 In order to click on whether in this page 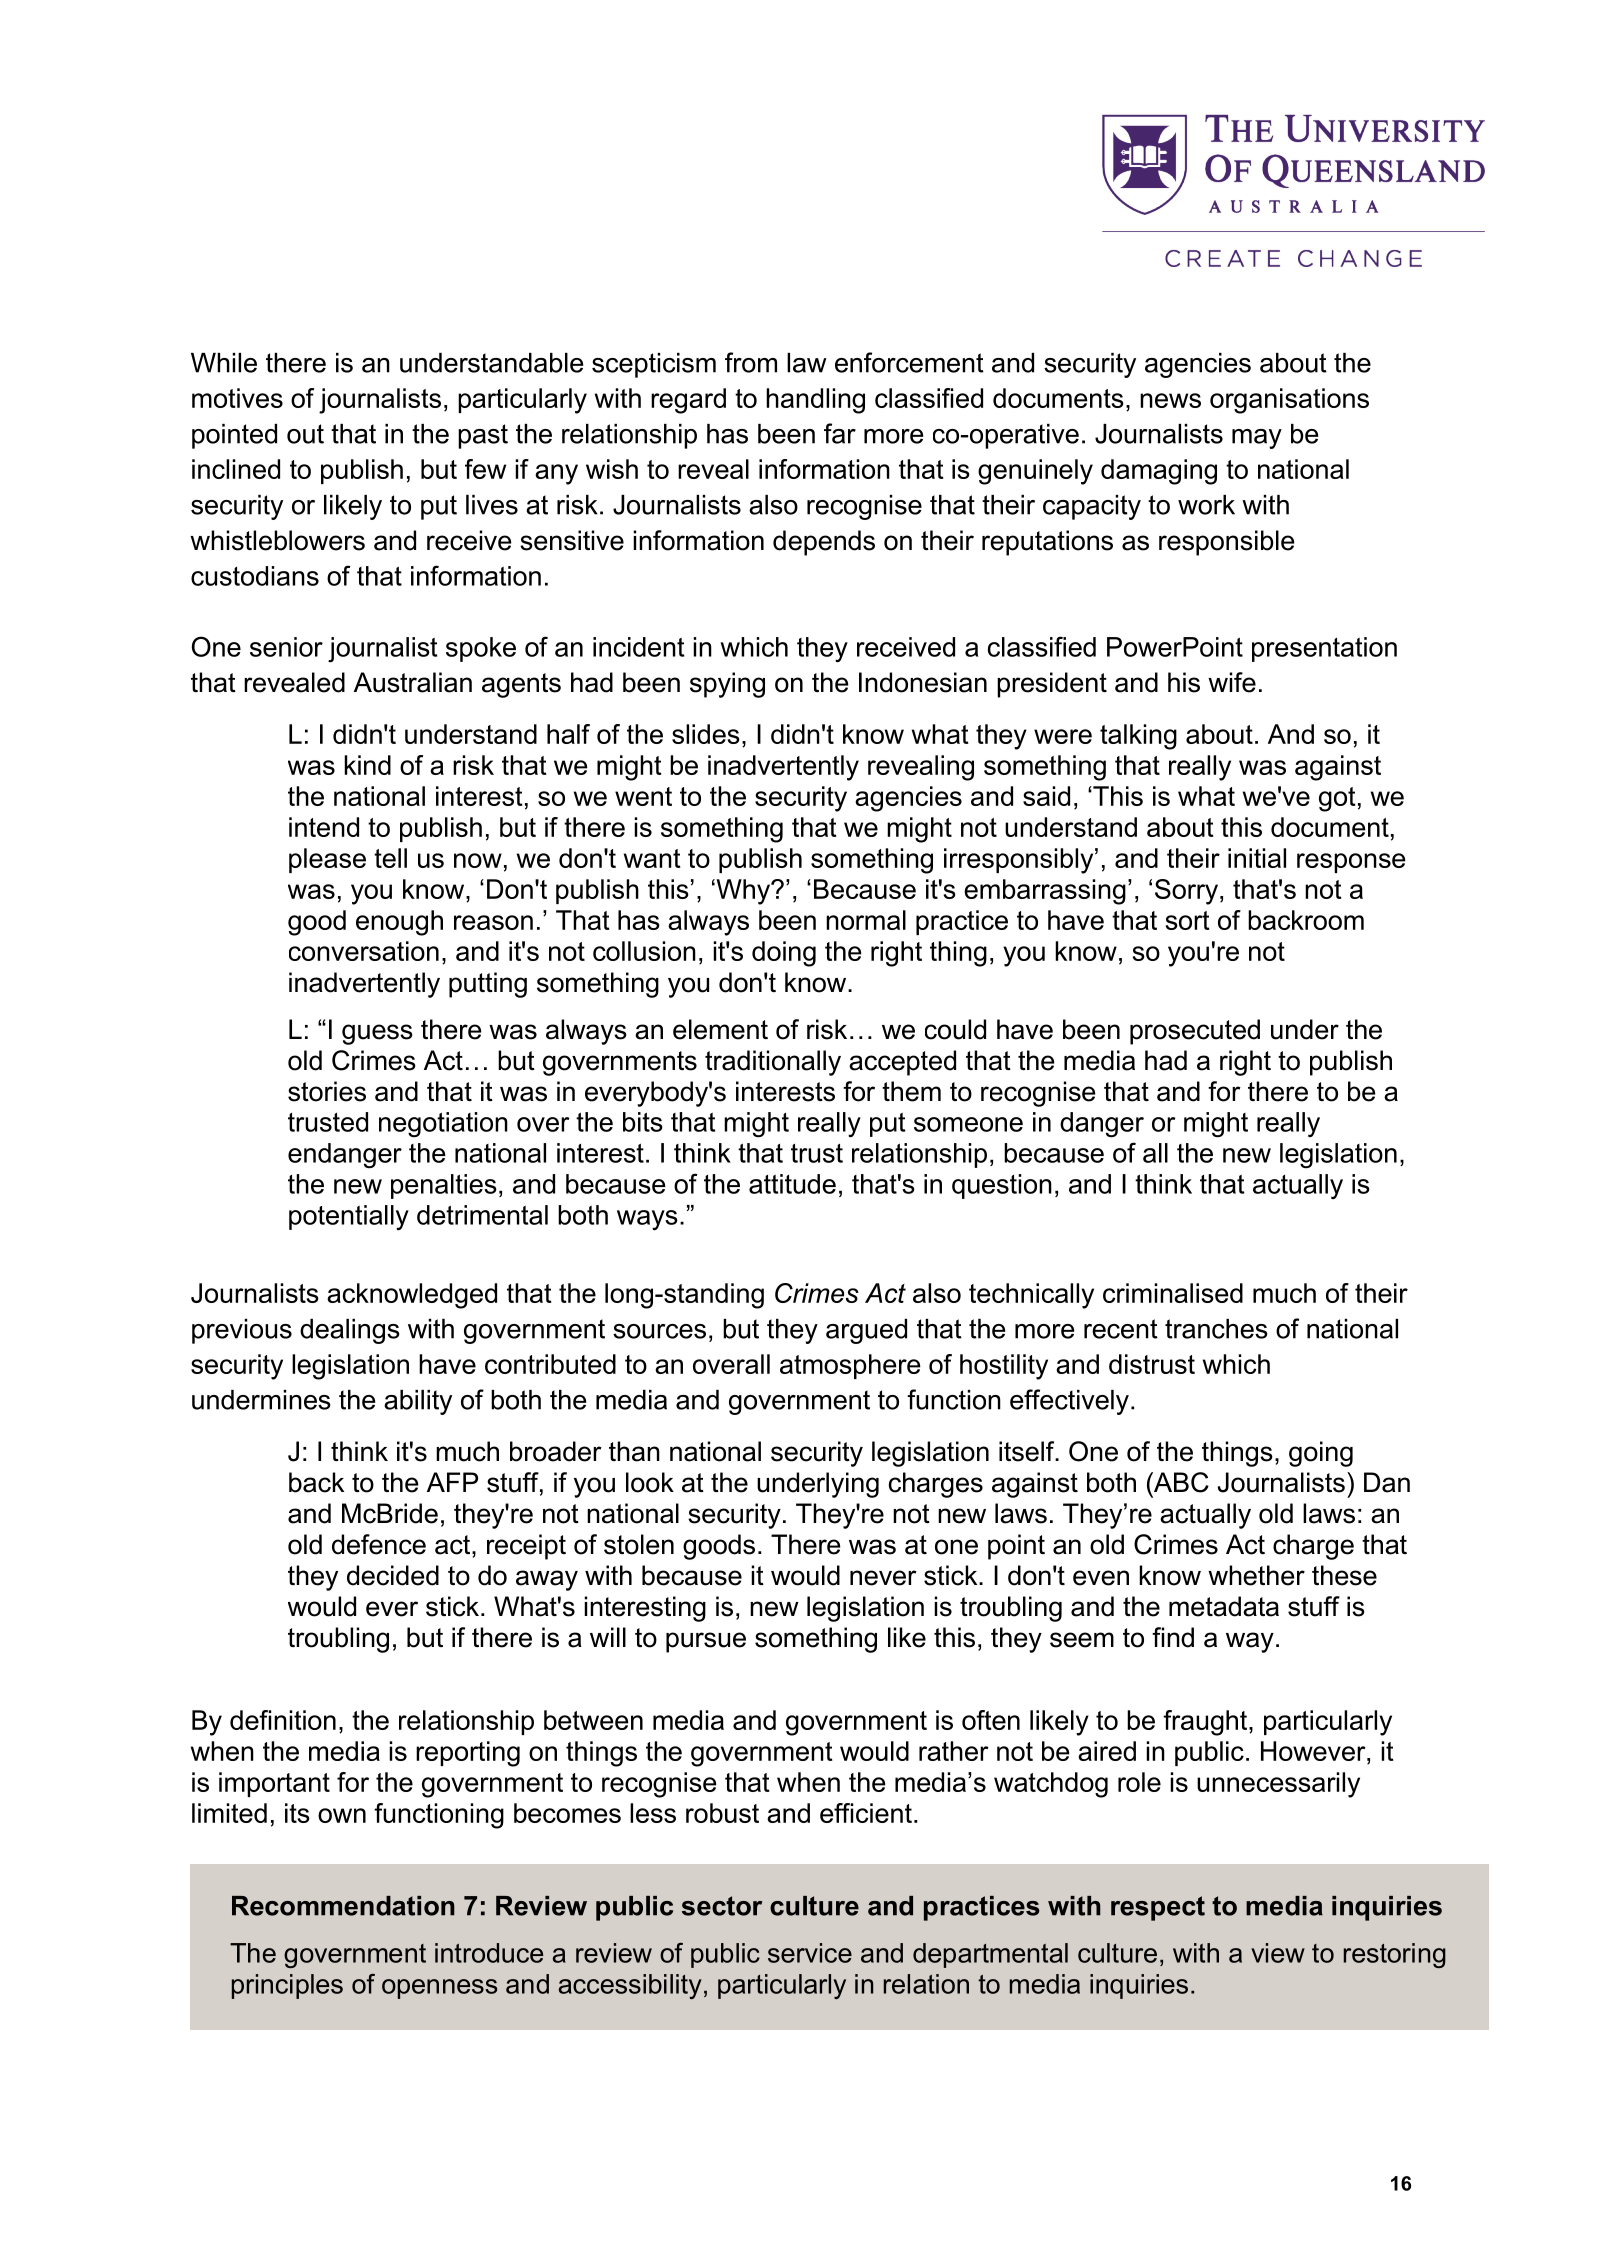, I will do `click(1256, 1575)`.
